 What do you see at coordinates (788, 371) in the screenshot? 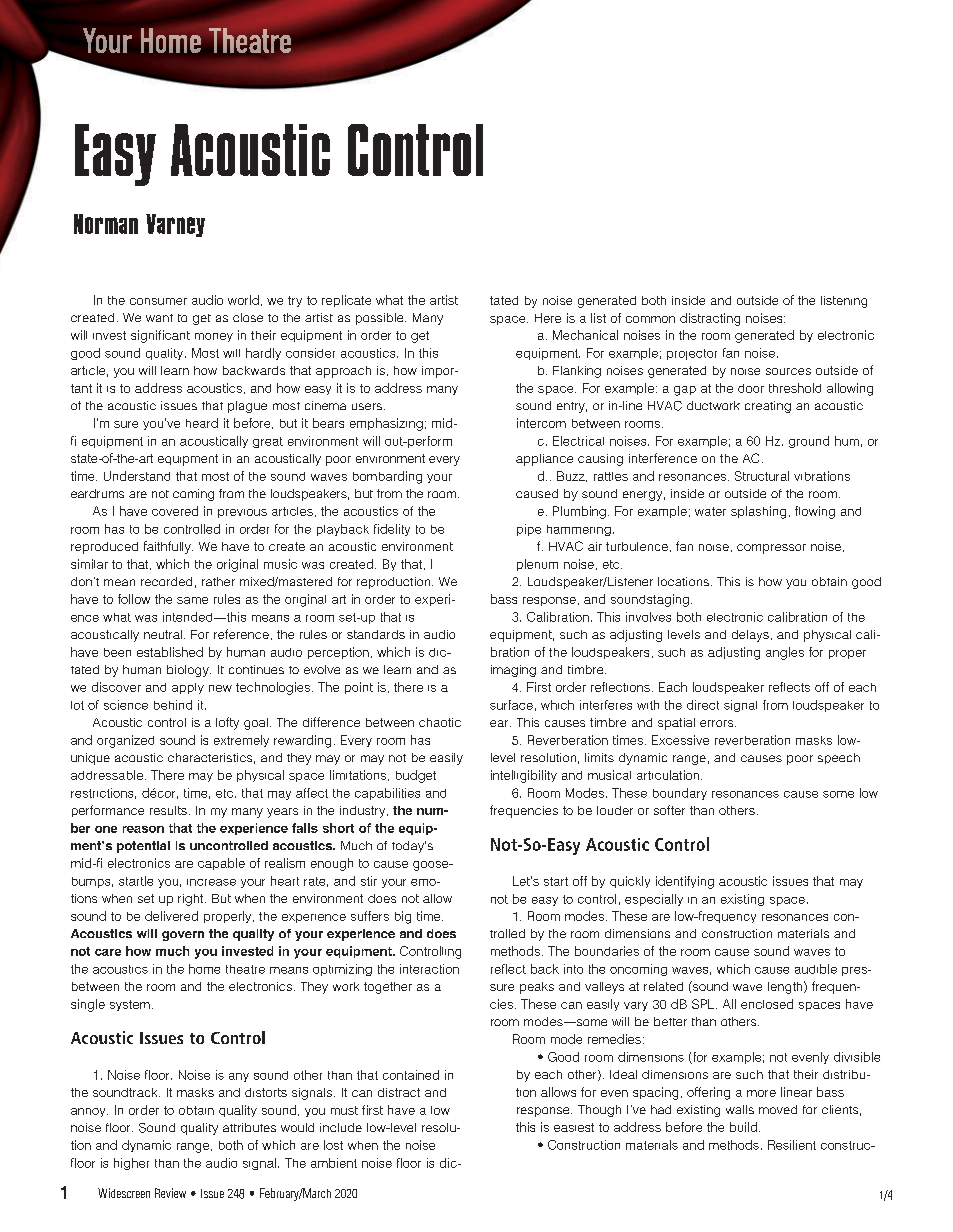
I see `sources` at bounding box center [788, 371].
